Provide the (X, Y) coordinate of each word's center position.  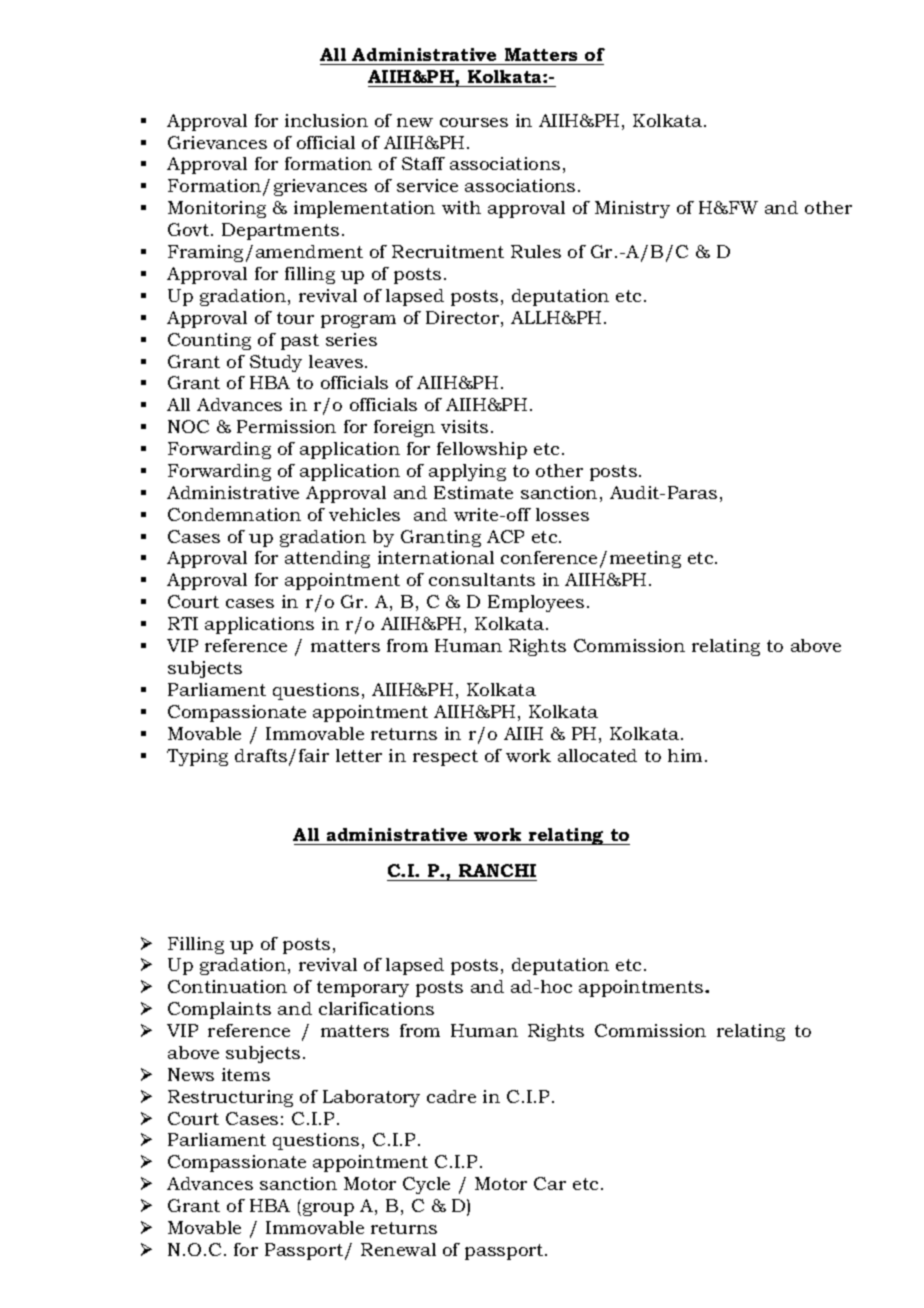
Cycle (426, 1185)
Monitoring (217, 209)
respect (445, 758)
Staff (423, 163)
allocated (597, 755)
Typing (197, 757)
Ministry (632, 209)
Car (550, 1183)
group (327, 1209)
